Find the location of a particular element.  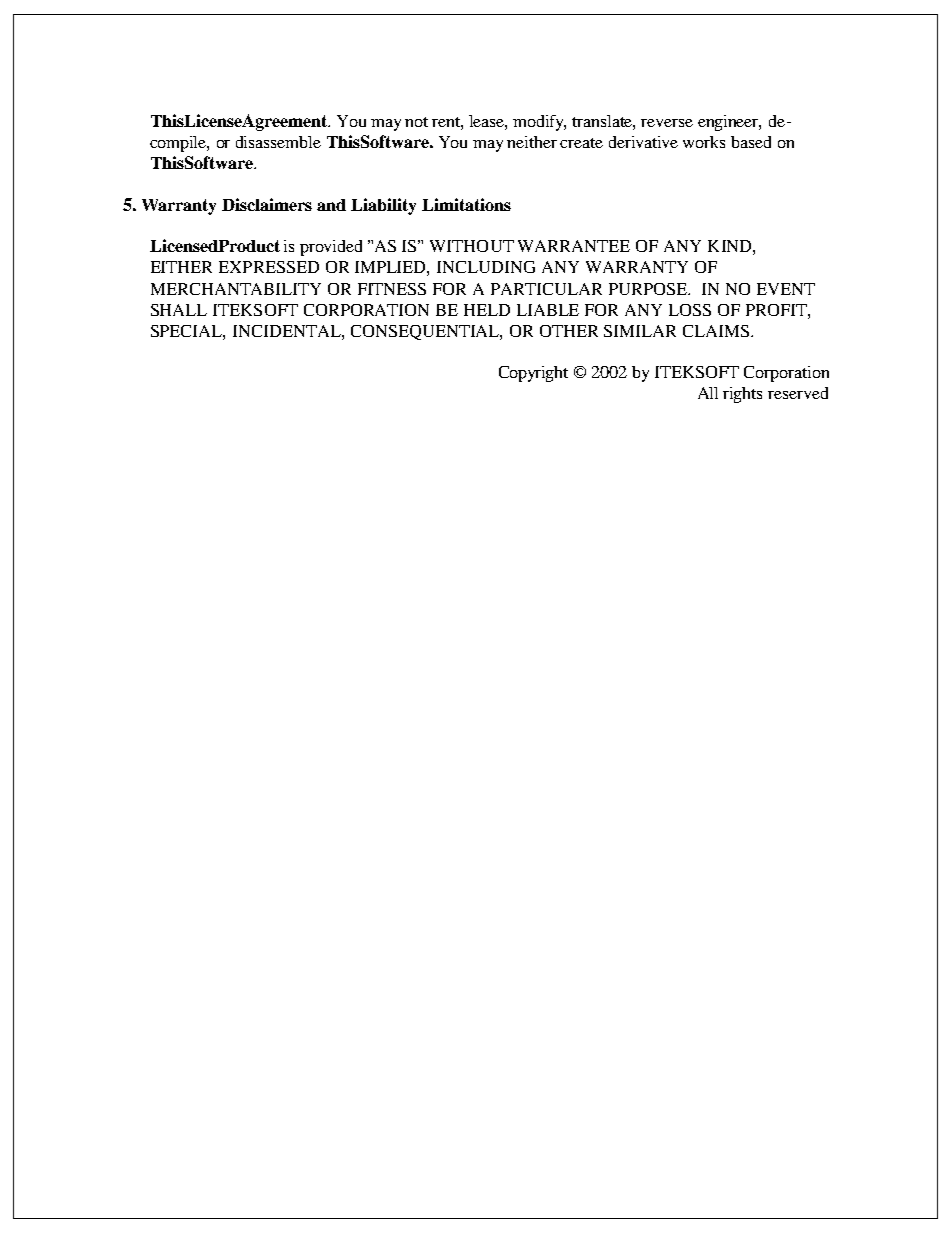

Disclaimers is located at coordinates (267, 204).
